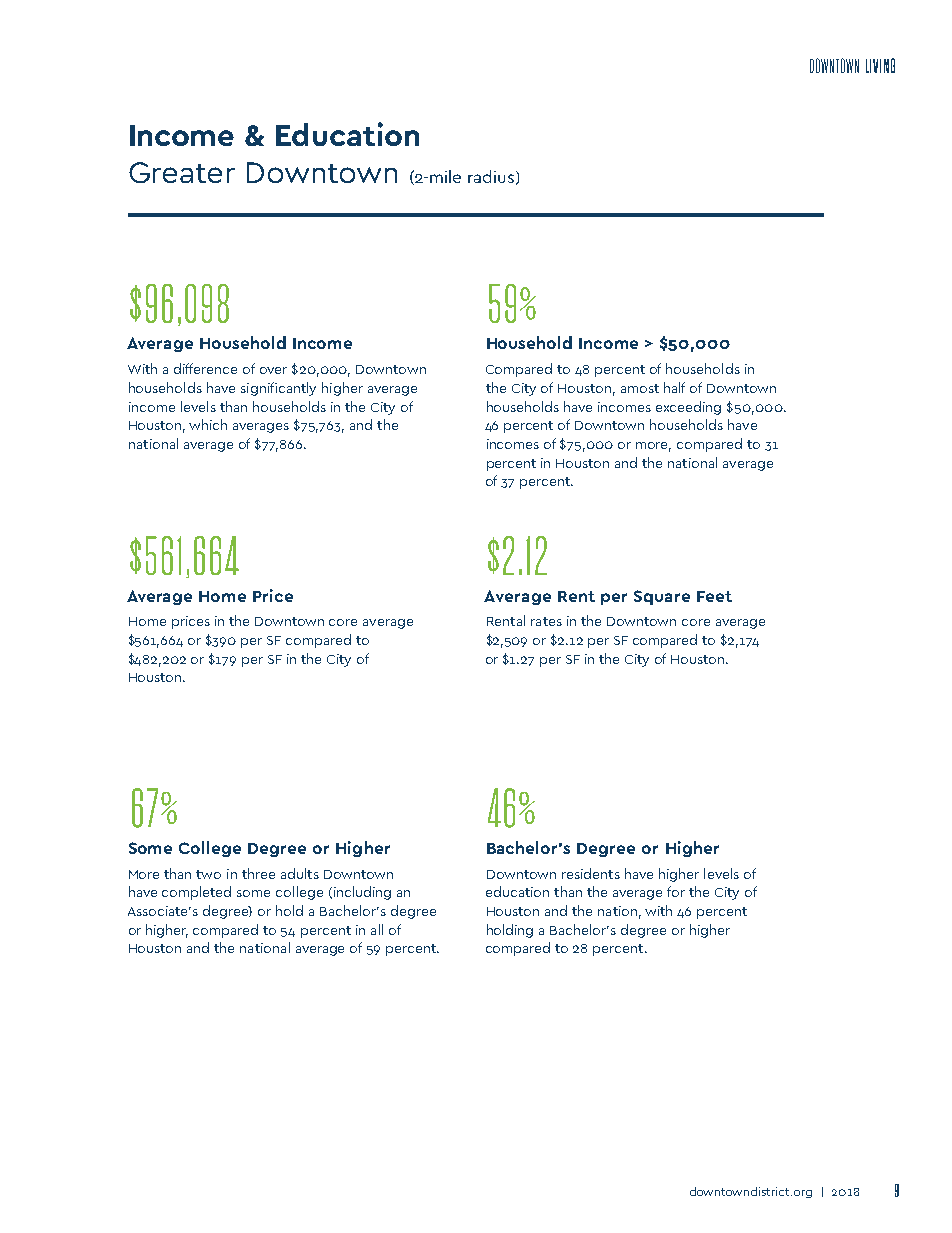 This image has width=952, height=1233. Describe the element at coordinates (674, 387) in the image. I see `half` at that location.
